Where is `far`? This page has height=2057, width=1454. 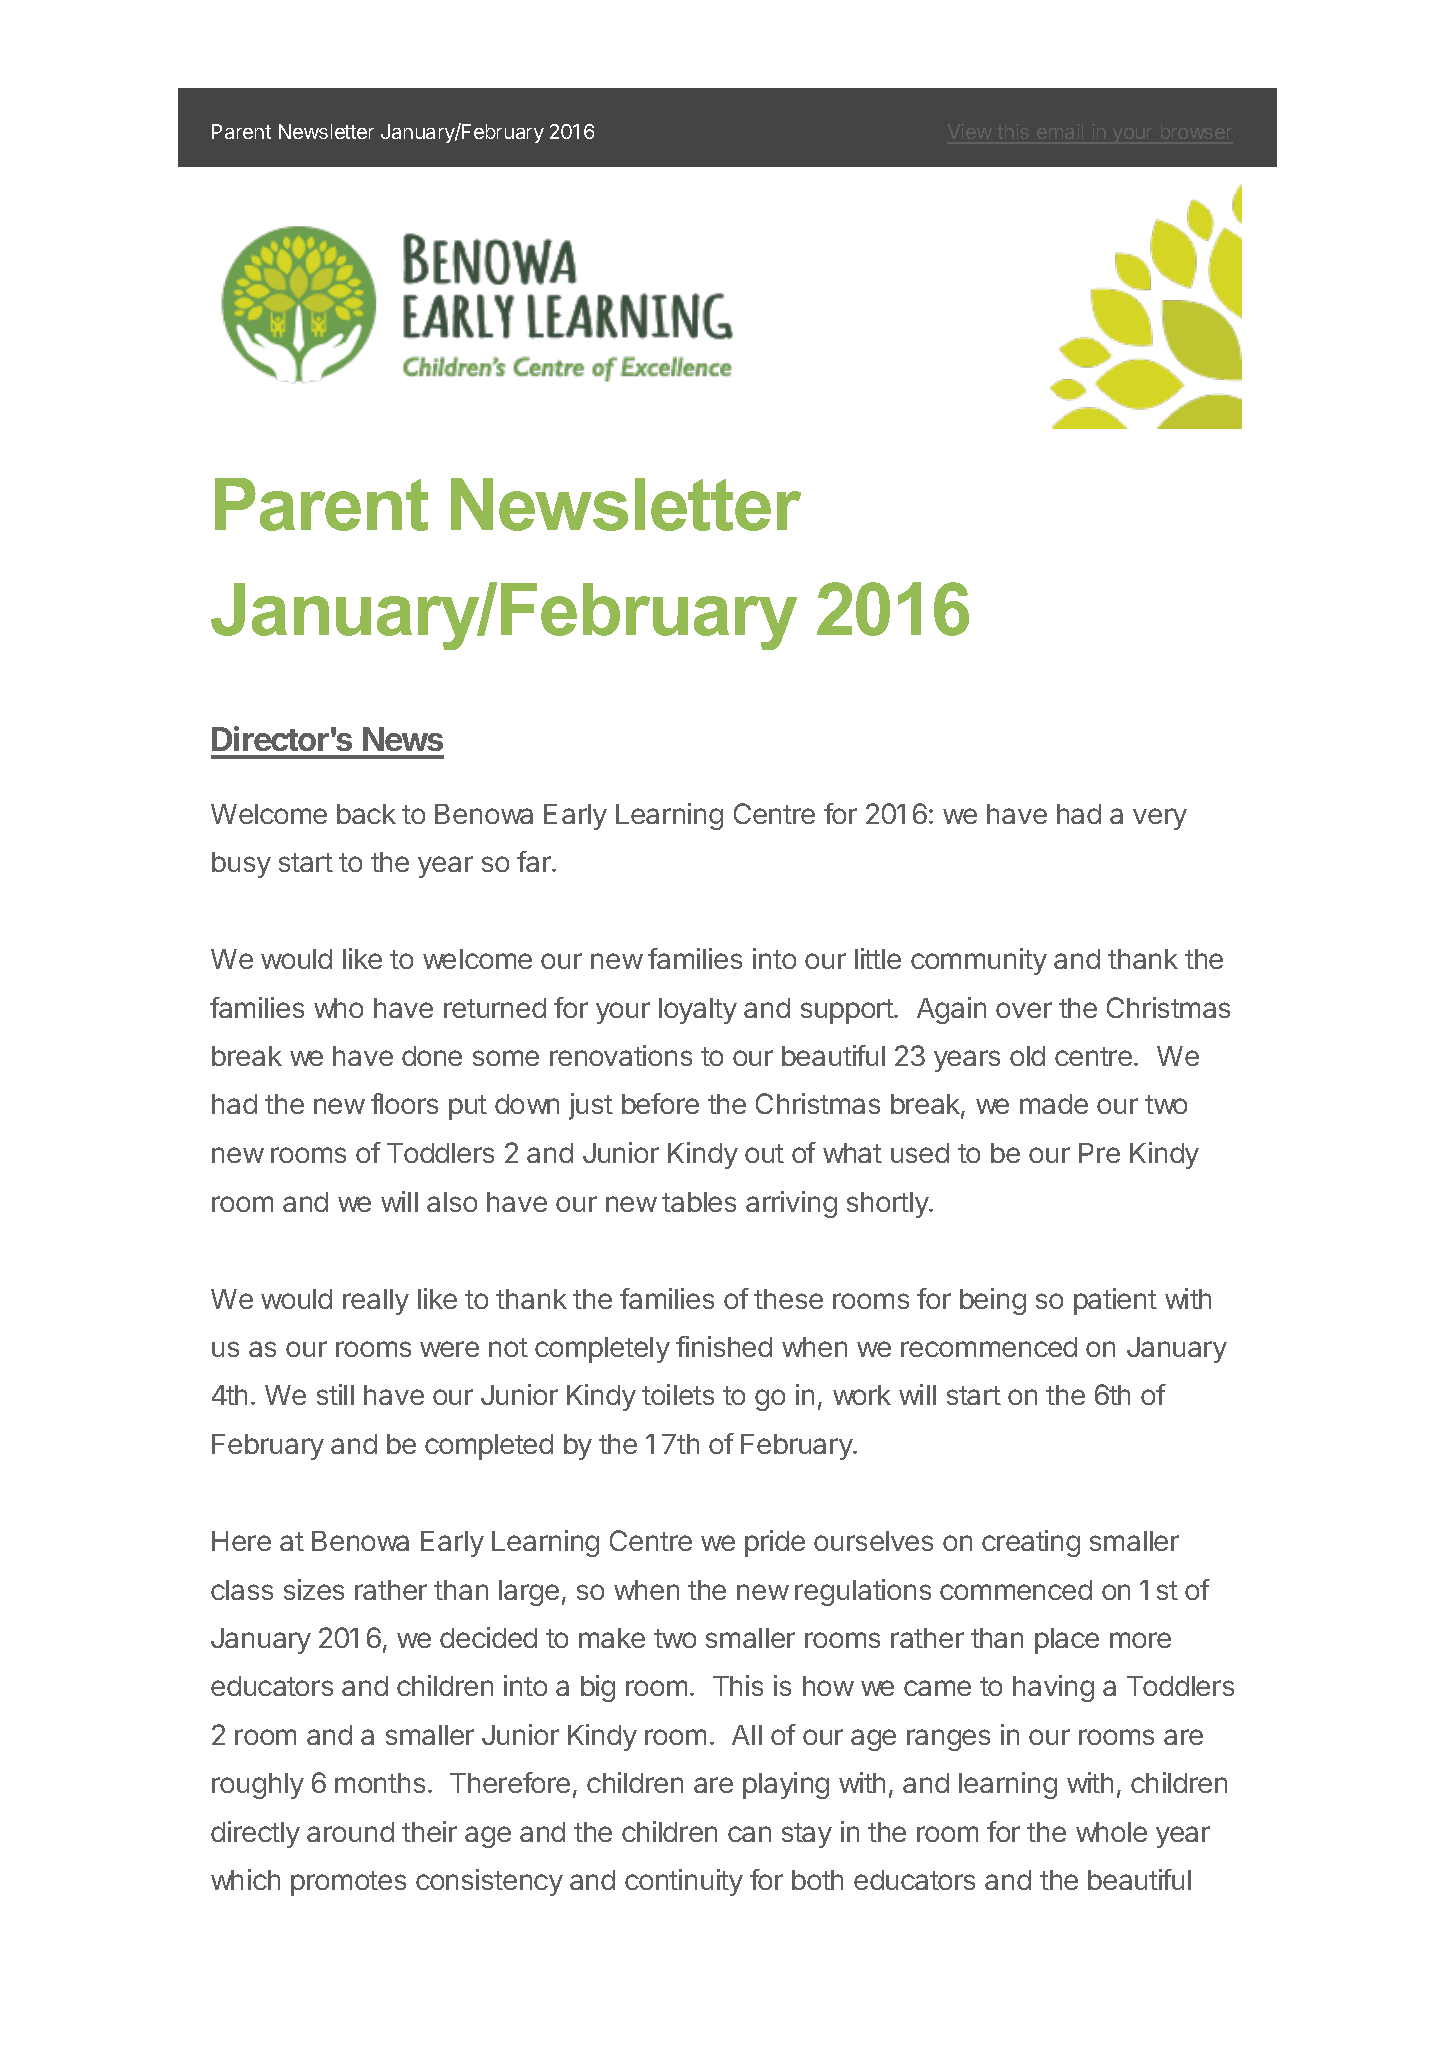
far is located at coordinates (535, 861).
